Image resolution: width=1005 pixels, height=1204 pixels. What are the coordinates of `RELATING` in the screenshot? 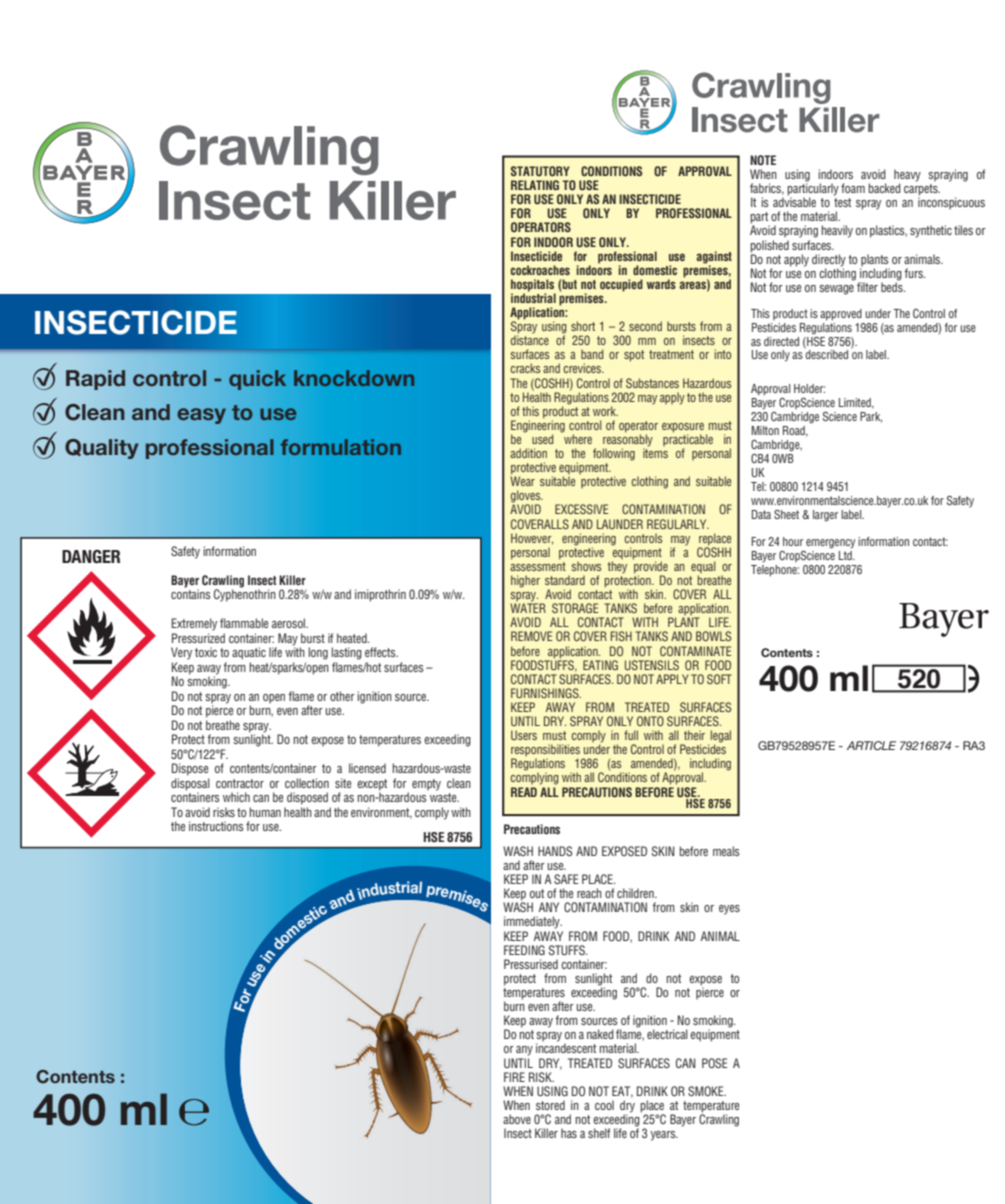 It's located at (535, 185).
